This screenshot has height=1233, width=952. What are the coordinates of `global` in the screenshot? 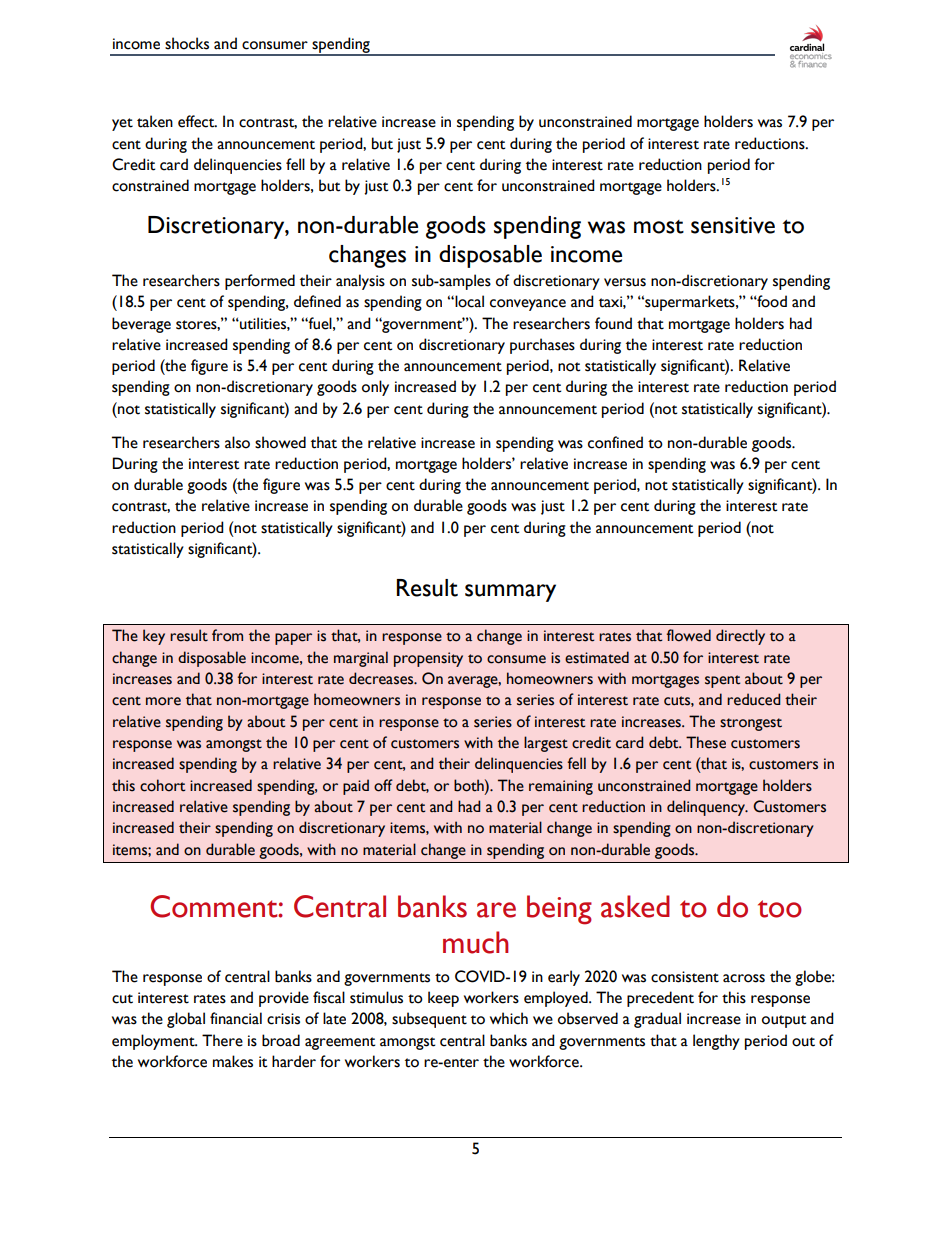 It's located at (186, 1020).
